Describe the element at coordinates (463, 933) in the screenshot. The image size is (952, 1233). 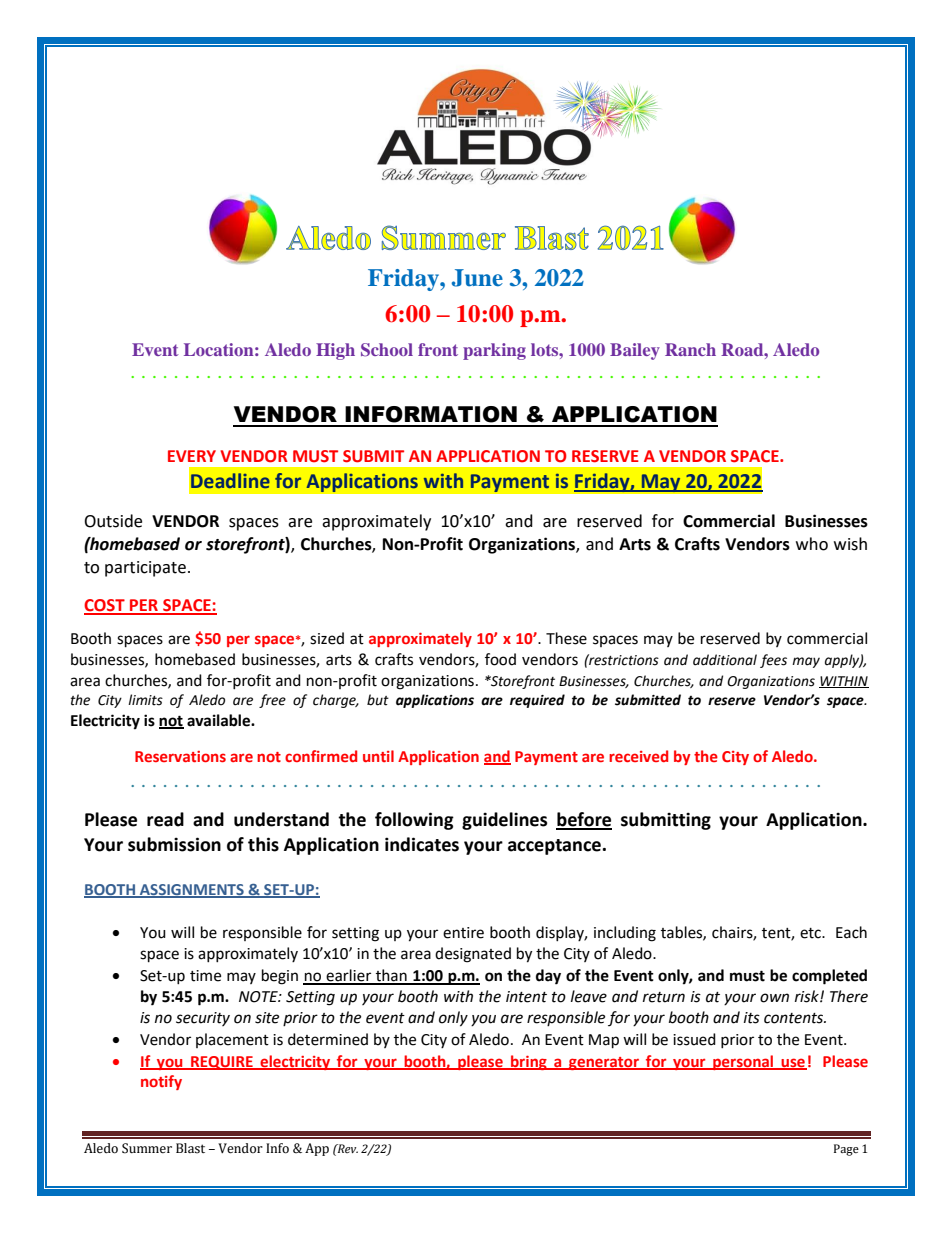
I see `entire` at that location.
